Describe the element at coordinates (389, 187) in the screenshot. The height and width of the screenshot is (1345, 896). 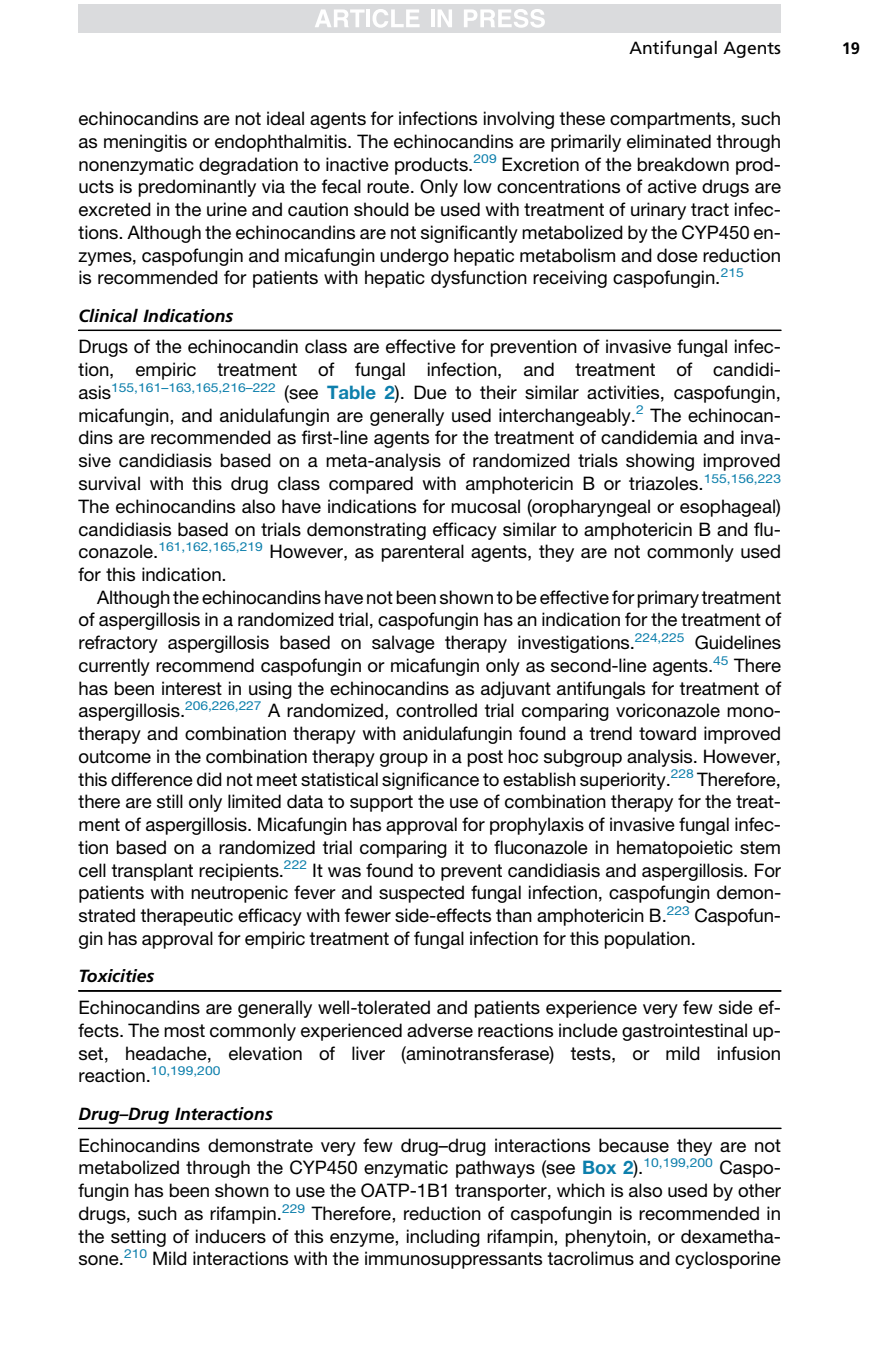
I see `route` at that location.
